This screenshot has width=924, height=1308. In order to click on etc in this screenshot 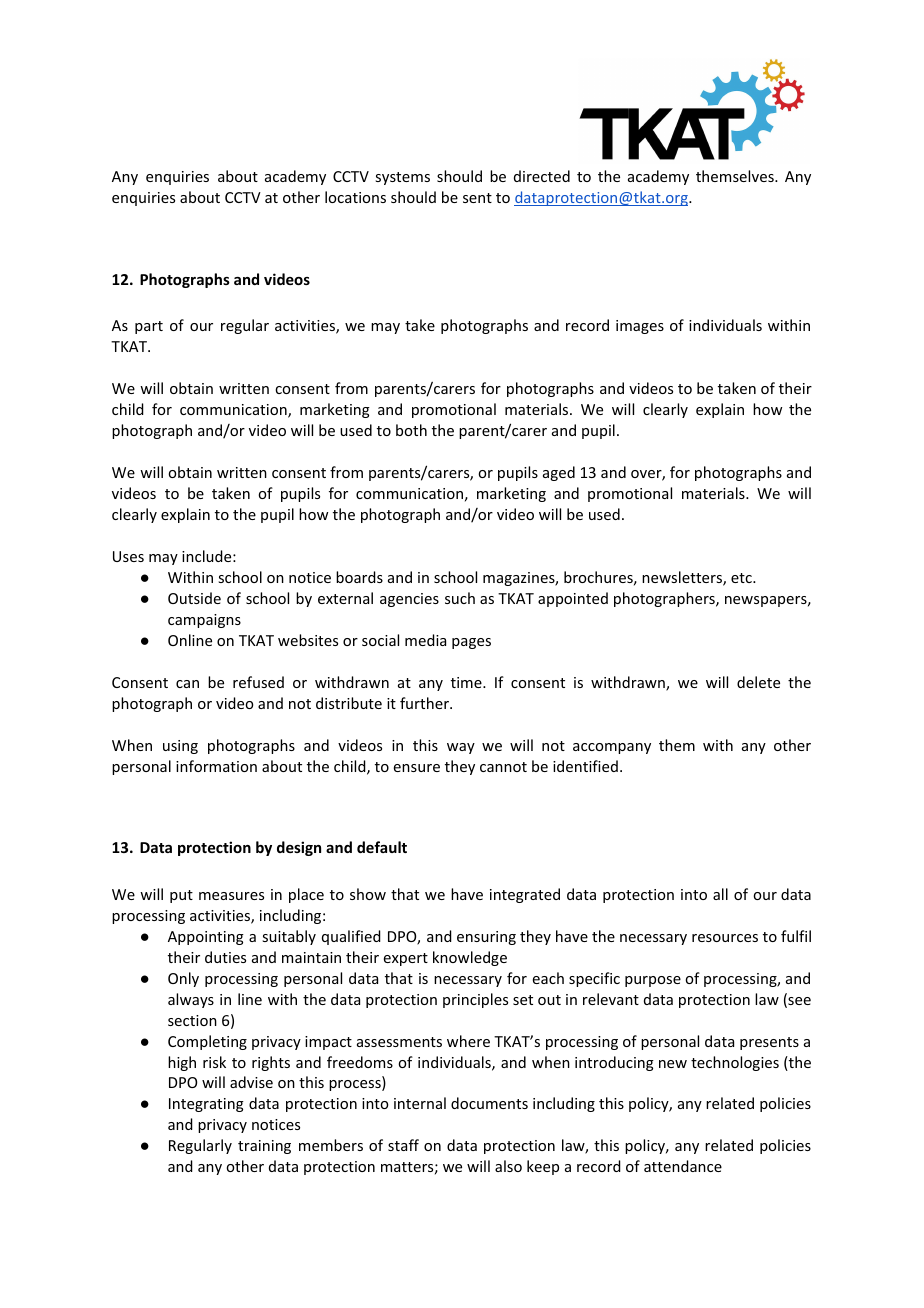, I will do `click(742, 578)`.
